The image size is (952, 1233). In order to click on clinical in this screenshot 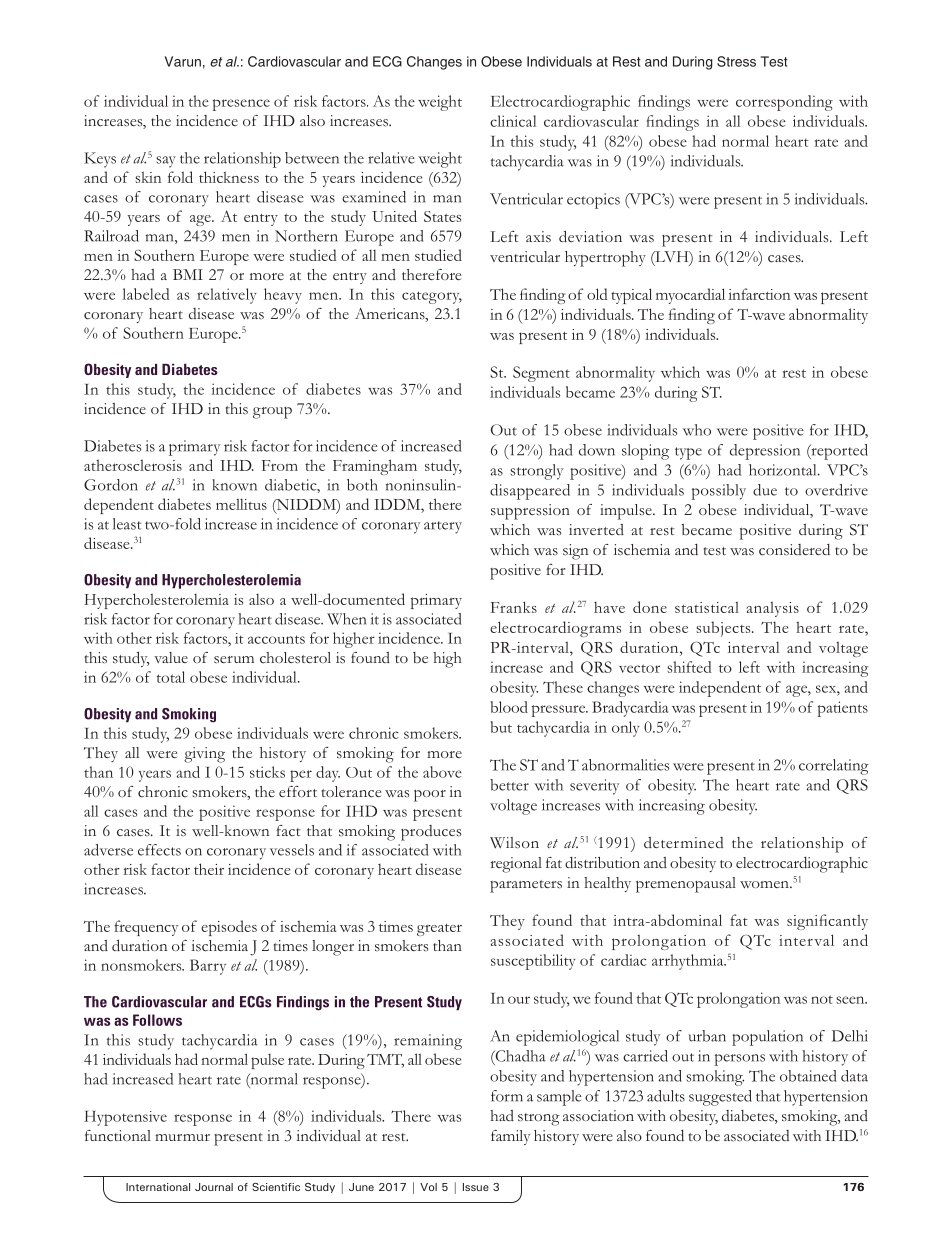, I will do `click(513, 121)`.
